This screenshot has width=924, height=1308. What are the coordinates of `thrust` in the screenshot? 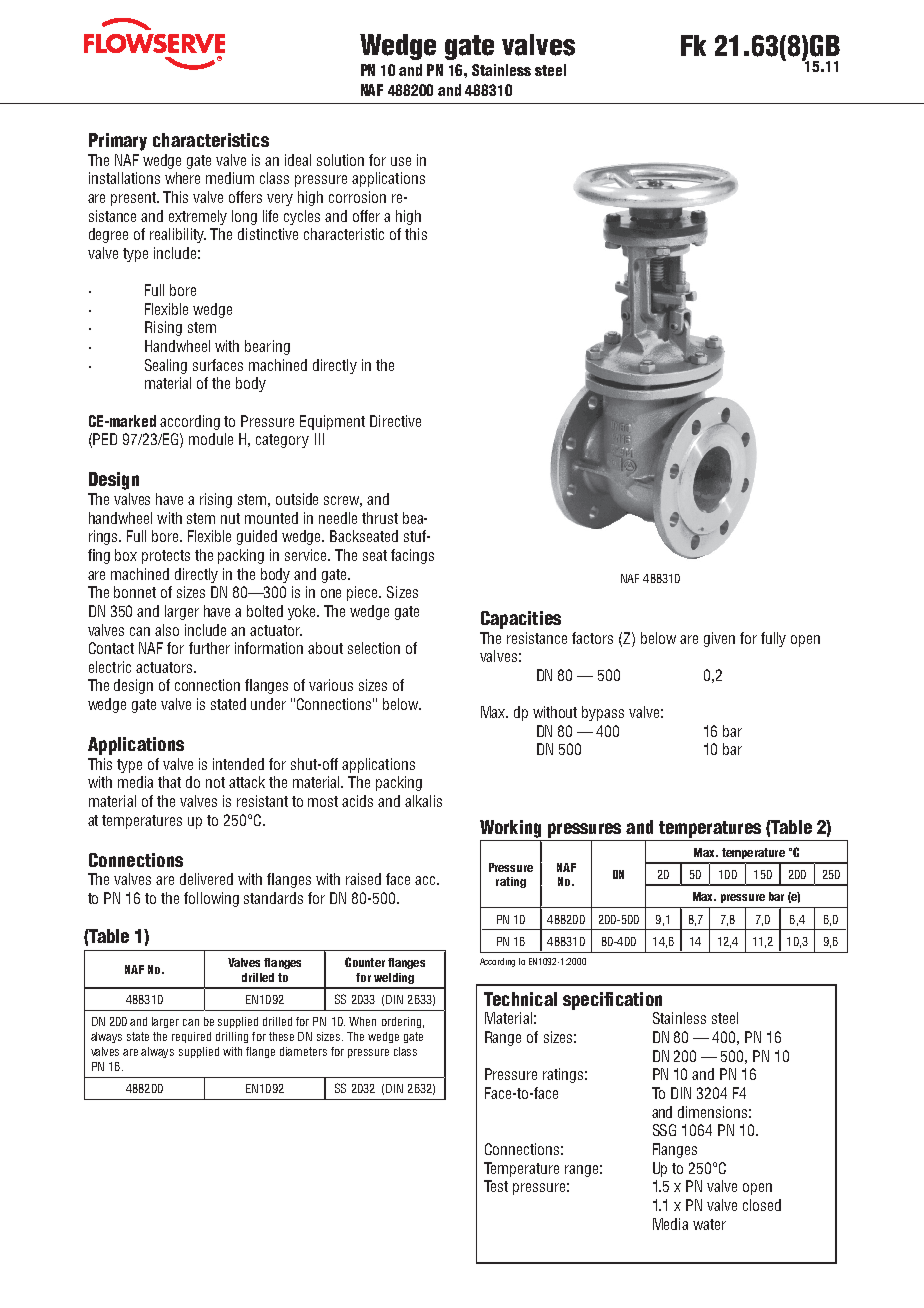 It's located at (380, 518).
